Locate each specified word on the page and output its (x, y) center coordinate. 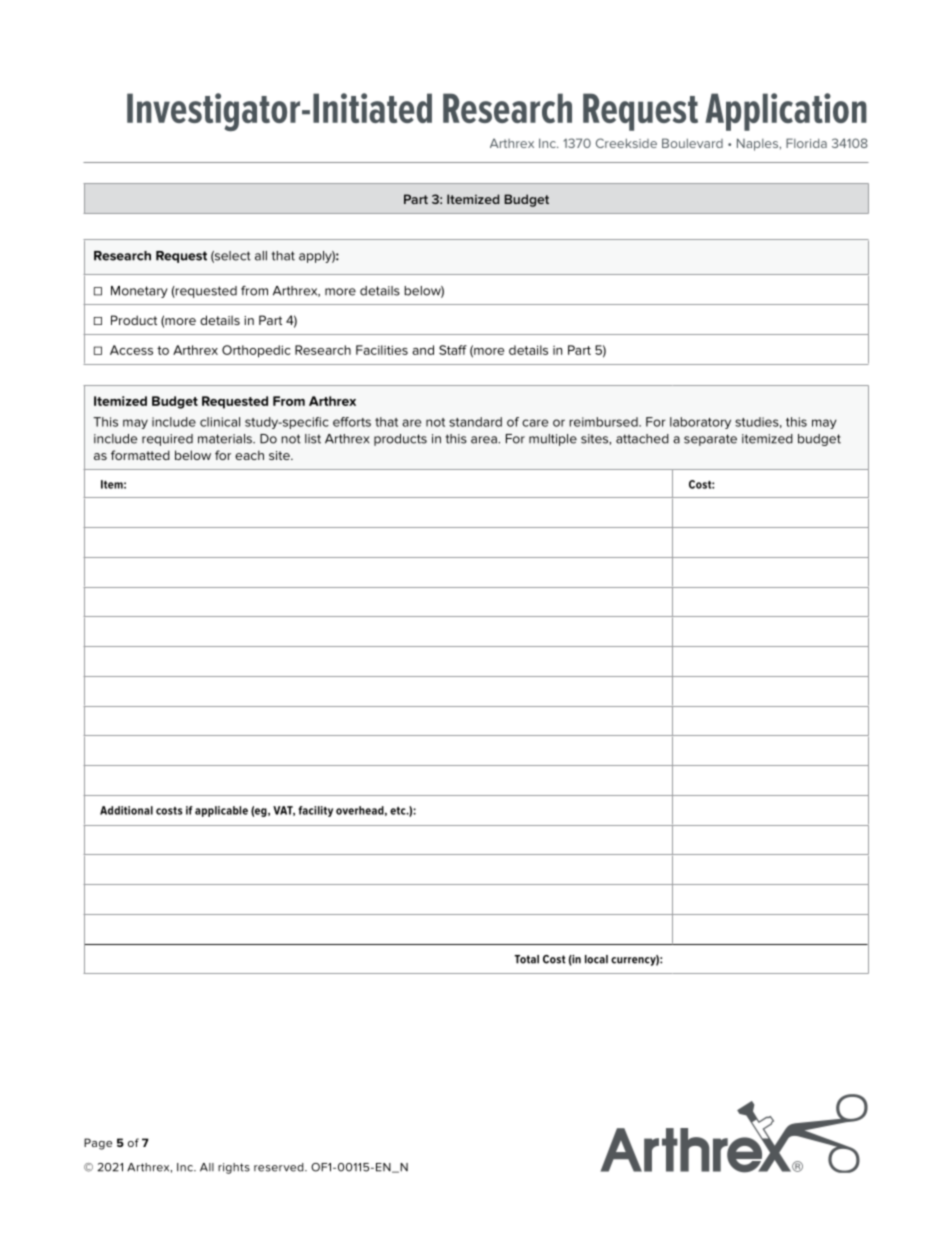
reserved (280, 1167)
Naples (758, 144)
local (596, 959)
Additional (126, 810)
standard (475, 422)
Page (98, 1144)
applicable (221, 811)
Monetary (139, 292)
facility (315, 811)
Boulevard (692, 143)
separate (710, 440)
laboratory (700, 423)
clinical (220, 422)
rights (234, 1168)
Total (526, 959)
